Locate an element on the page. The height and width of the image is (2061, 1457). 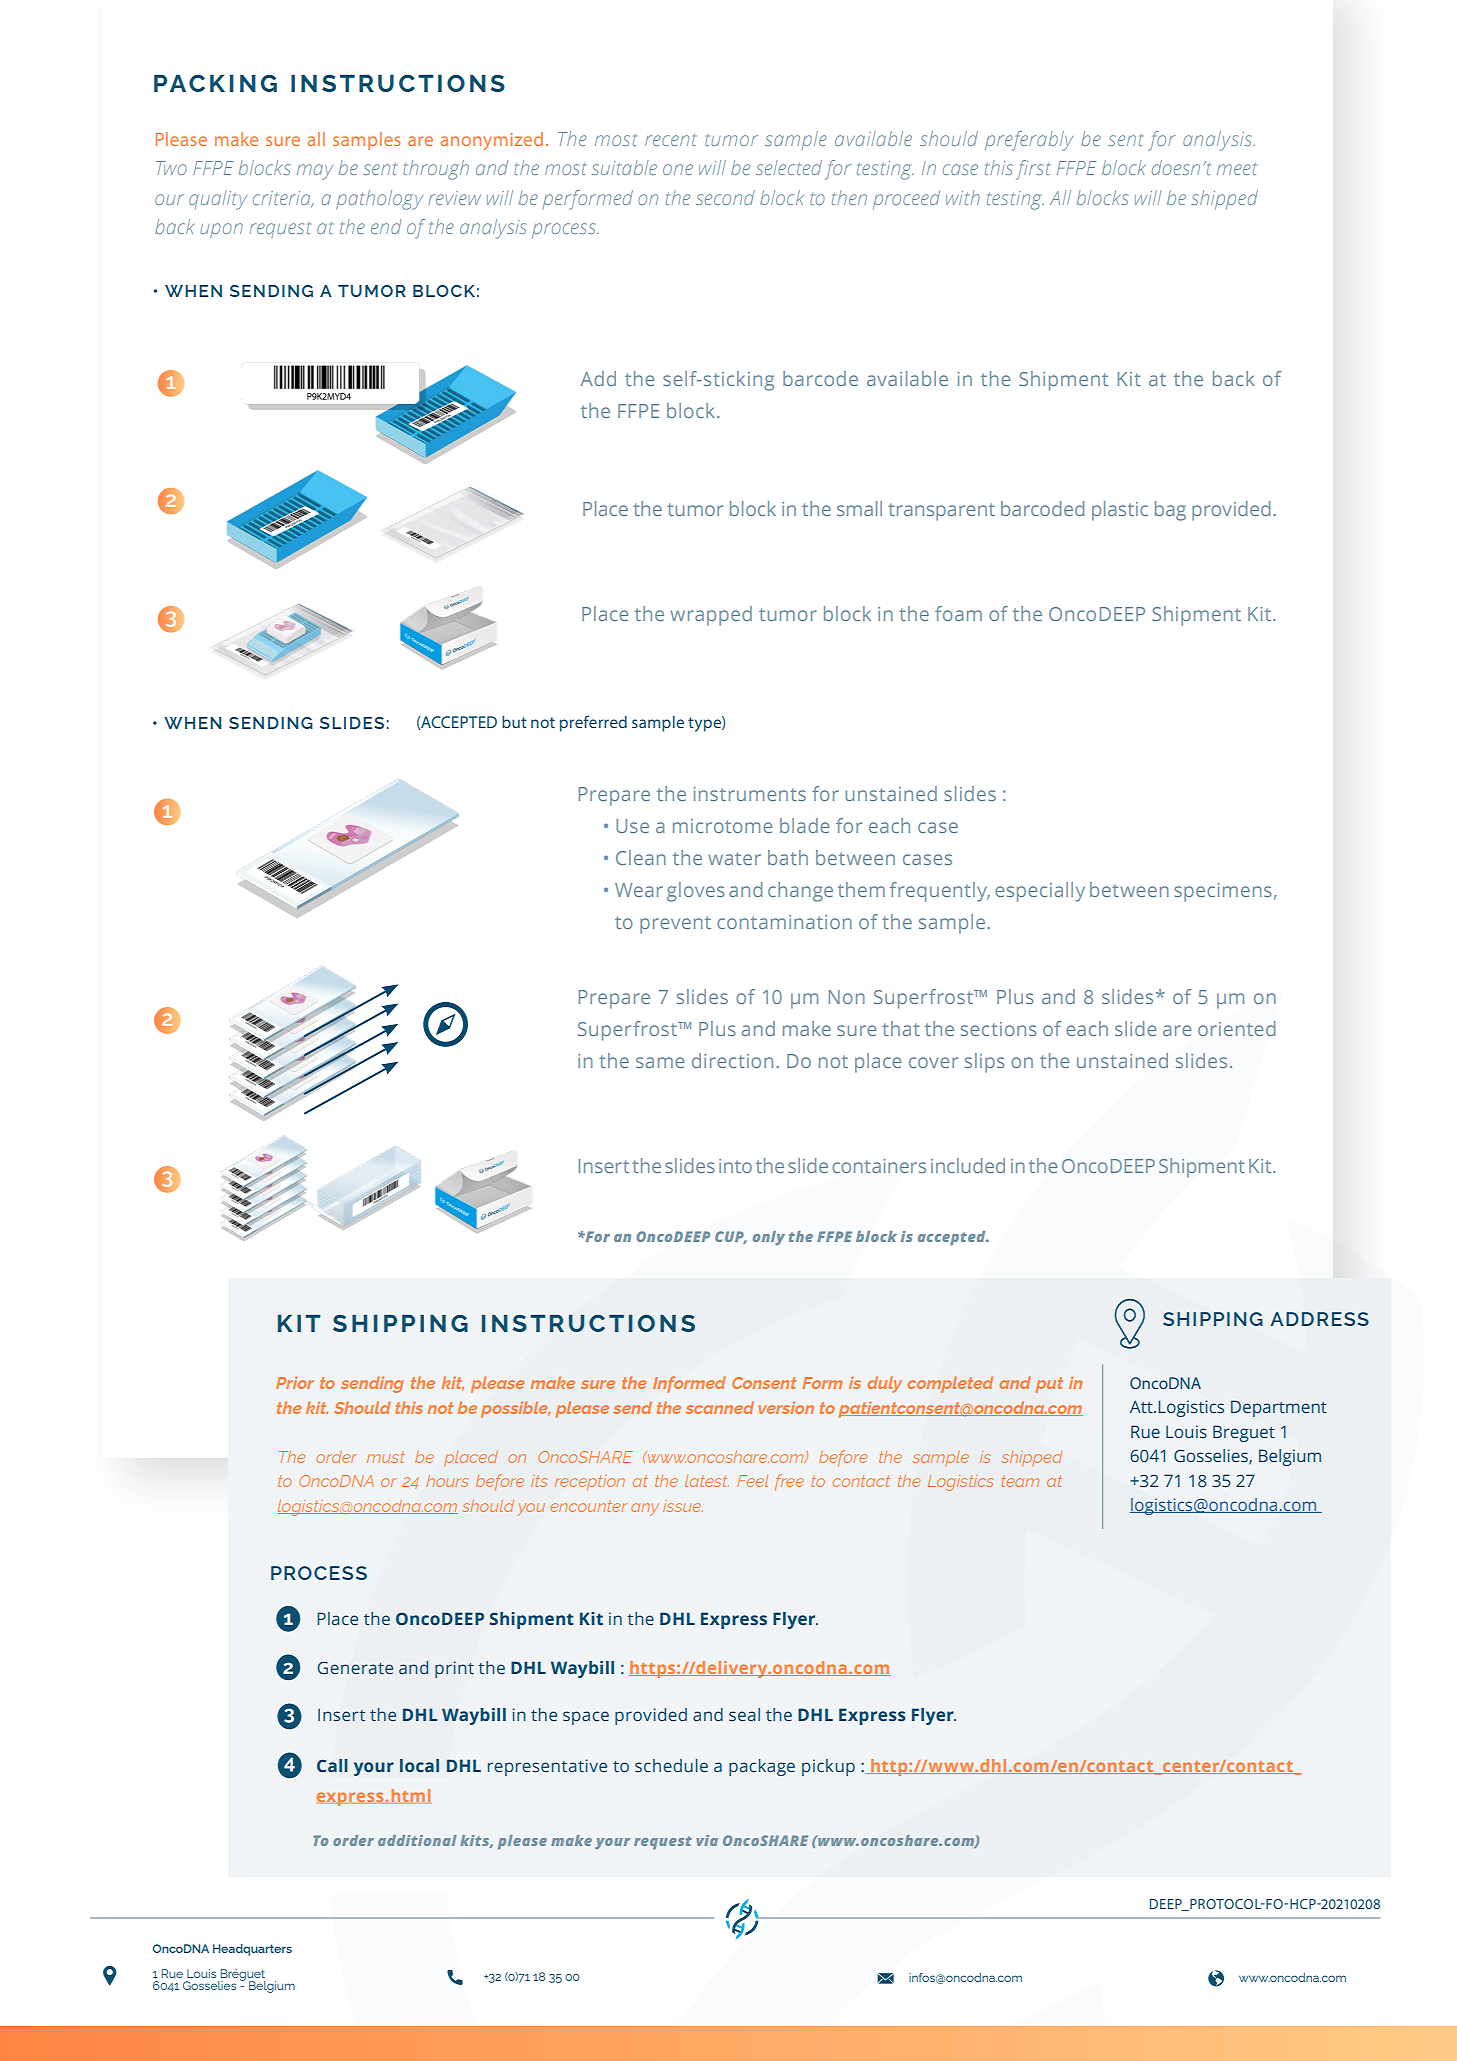
second is located at coordinates (725, 197).
